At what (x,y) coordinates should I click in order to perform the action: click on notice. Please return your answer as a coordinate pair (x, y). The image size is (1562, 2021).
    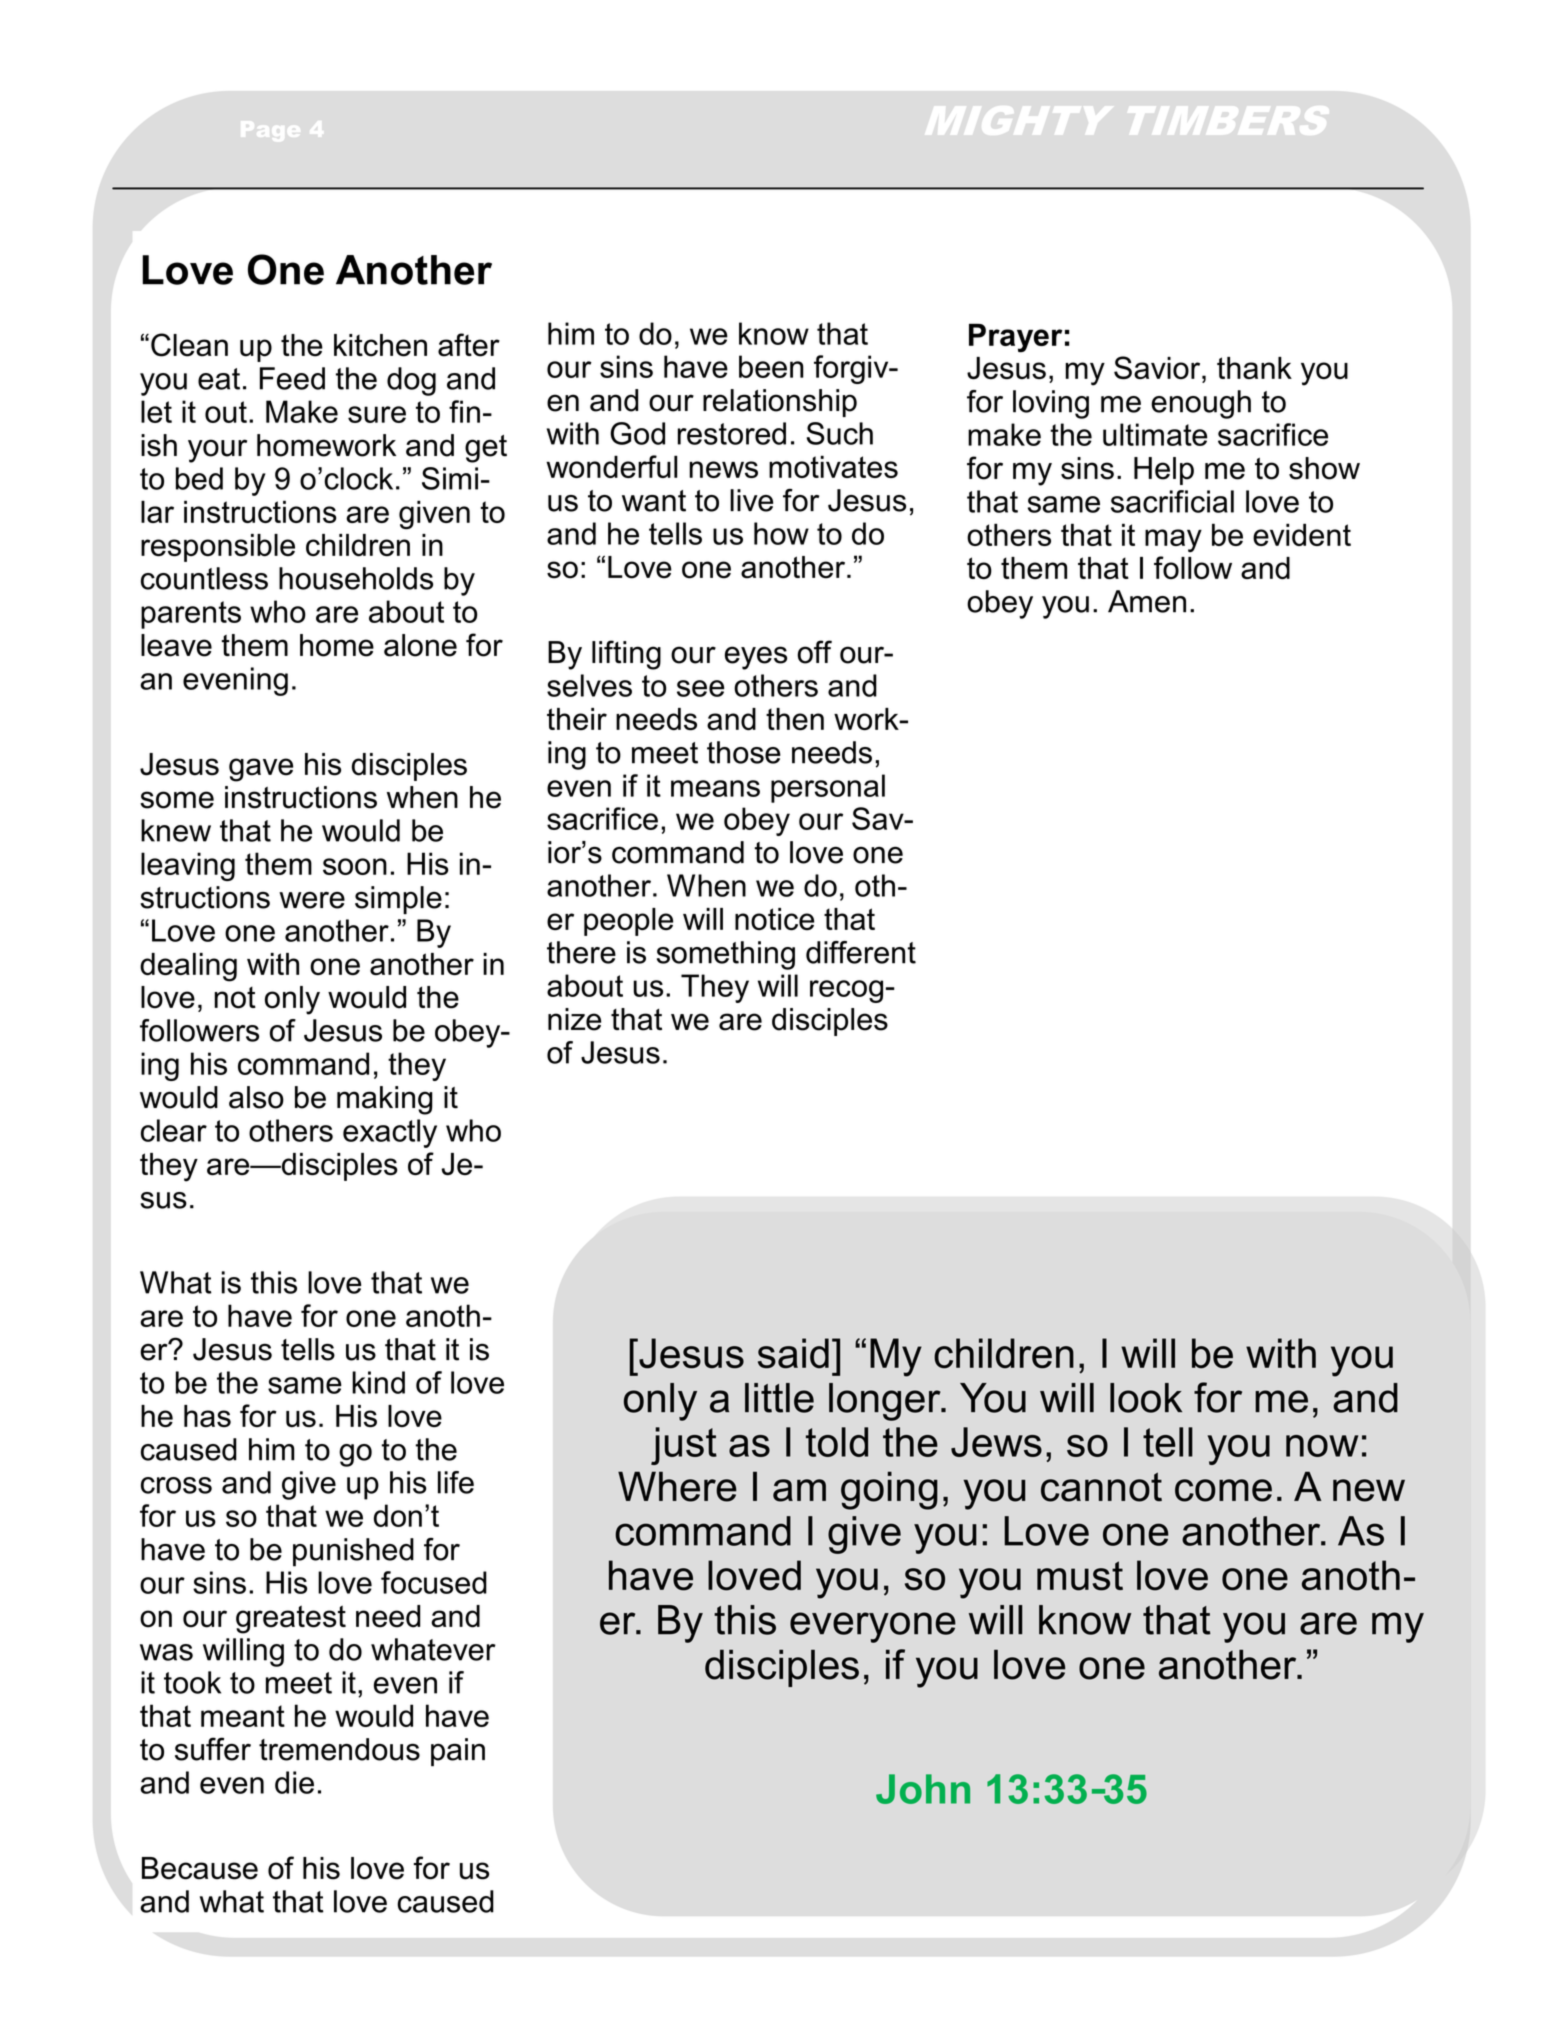
    Looking at the image, I should click on (774, 919).
